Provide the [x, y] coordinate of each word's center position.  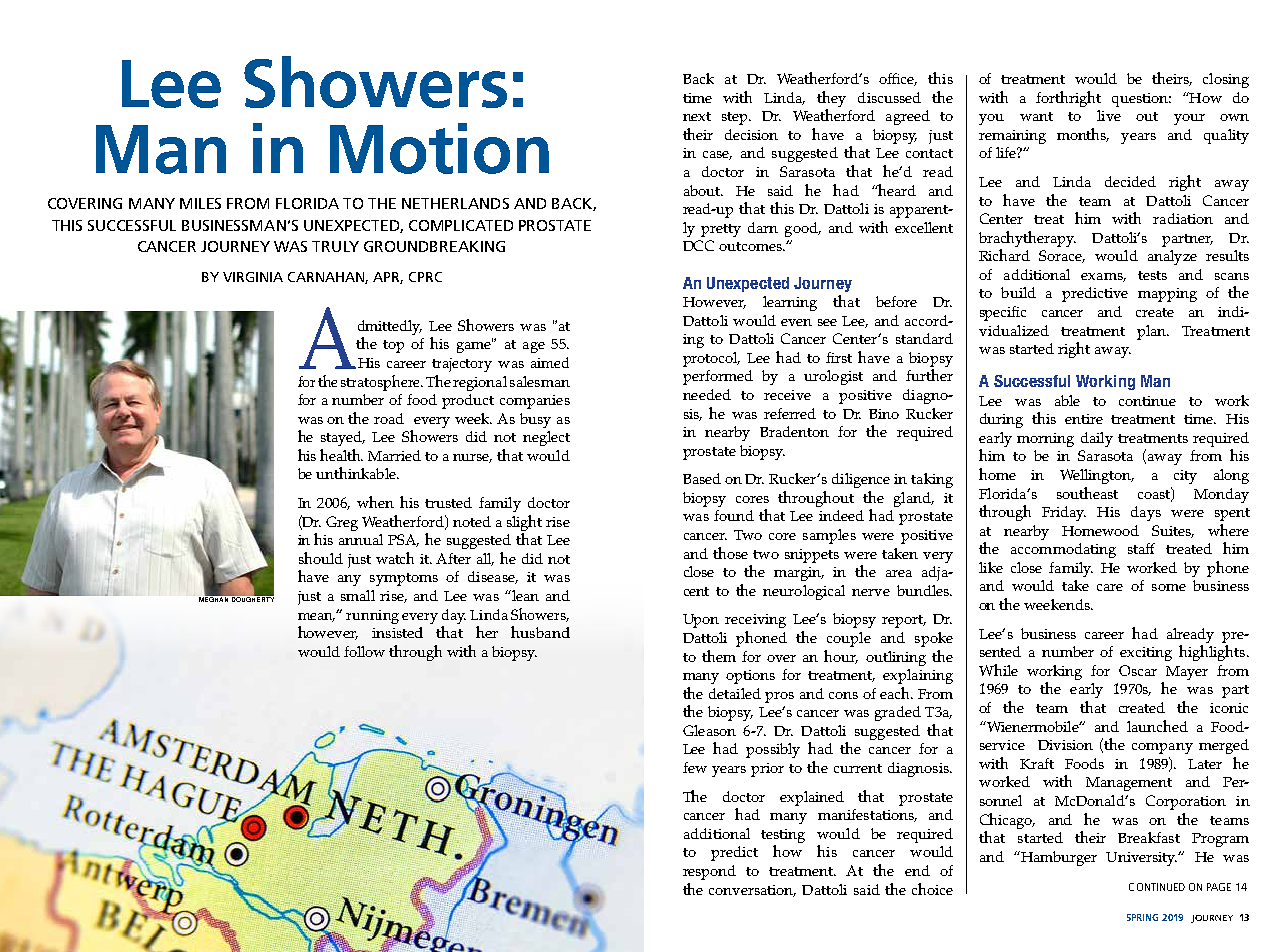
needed [707, 394]
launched [1157, 726]
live [1109, 115]
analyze [1172, 257]
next [697, 116]
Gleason [709, 730]
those [730, 553]
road [389, 418]
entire [1084, 419]
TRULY [335, 246]
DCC [698, 245]
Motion [439, 148]
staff [1141, 548]
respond [709, 872]
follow [364, 651]
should [321, 558]
